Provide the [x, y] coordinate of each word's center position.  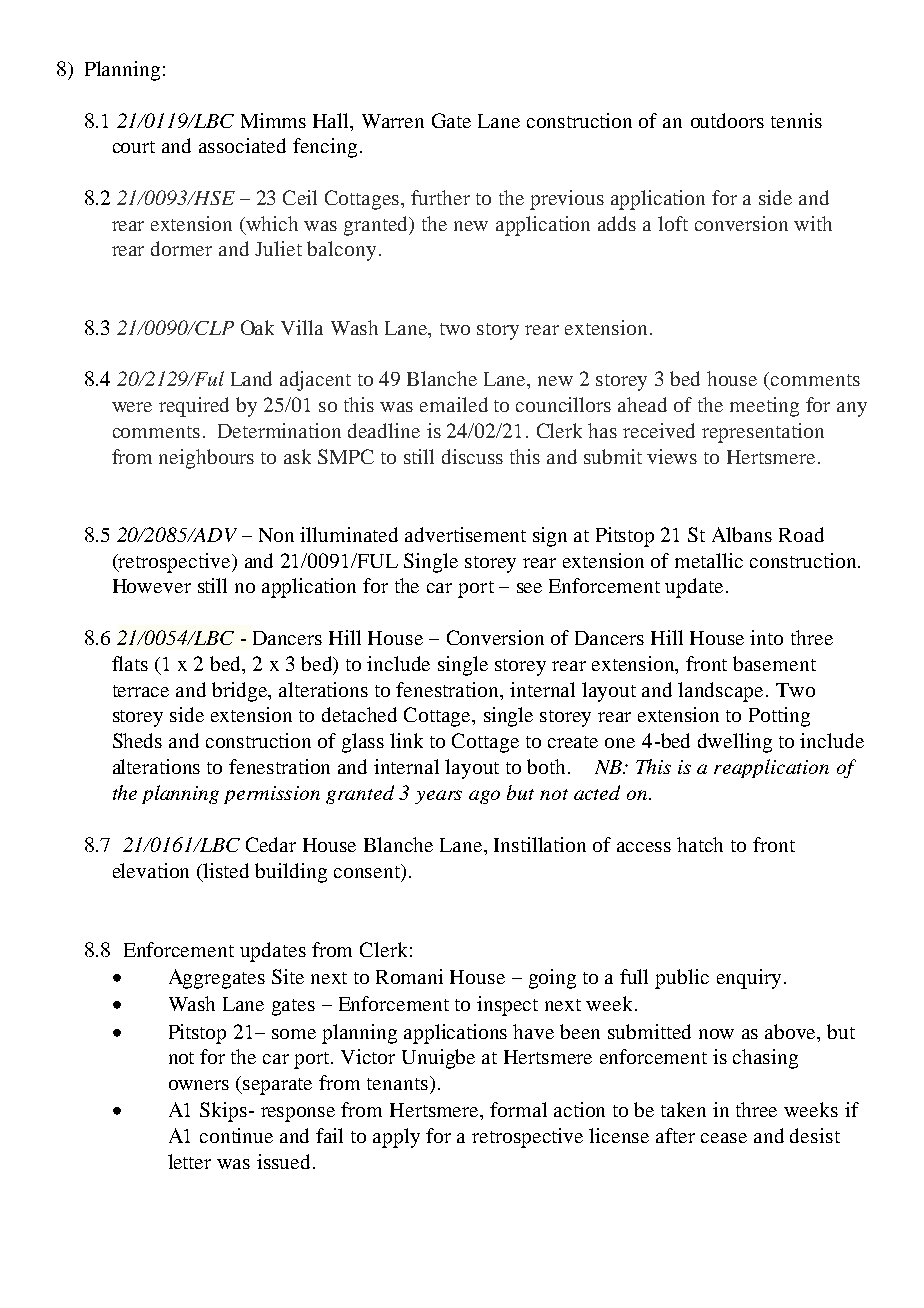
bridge [241, 692]
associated [242, 145]
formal [518, 1109]
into [766, 637]
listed [226, 870]
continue [236, 1135]
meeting [764, 407]
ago [484, 797]
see [529, 588]
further [440, 197]
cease [724, 1138]
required [194, 407]
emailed [454, 404]
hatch [700, 844]
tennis [796, 120]
